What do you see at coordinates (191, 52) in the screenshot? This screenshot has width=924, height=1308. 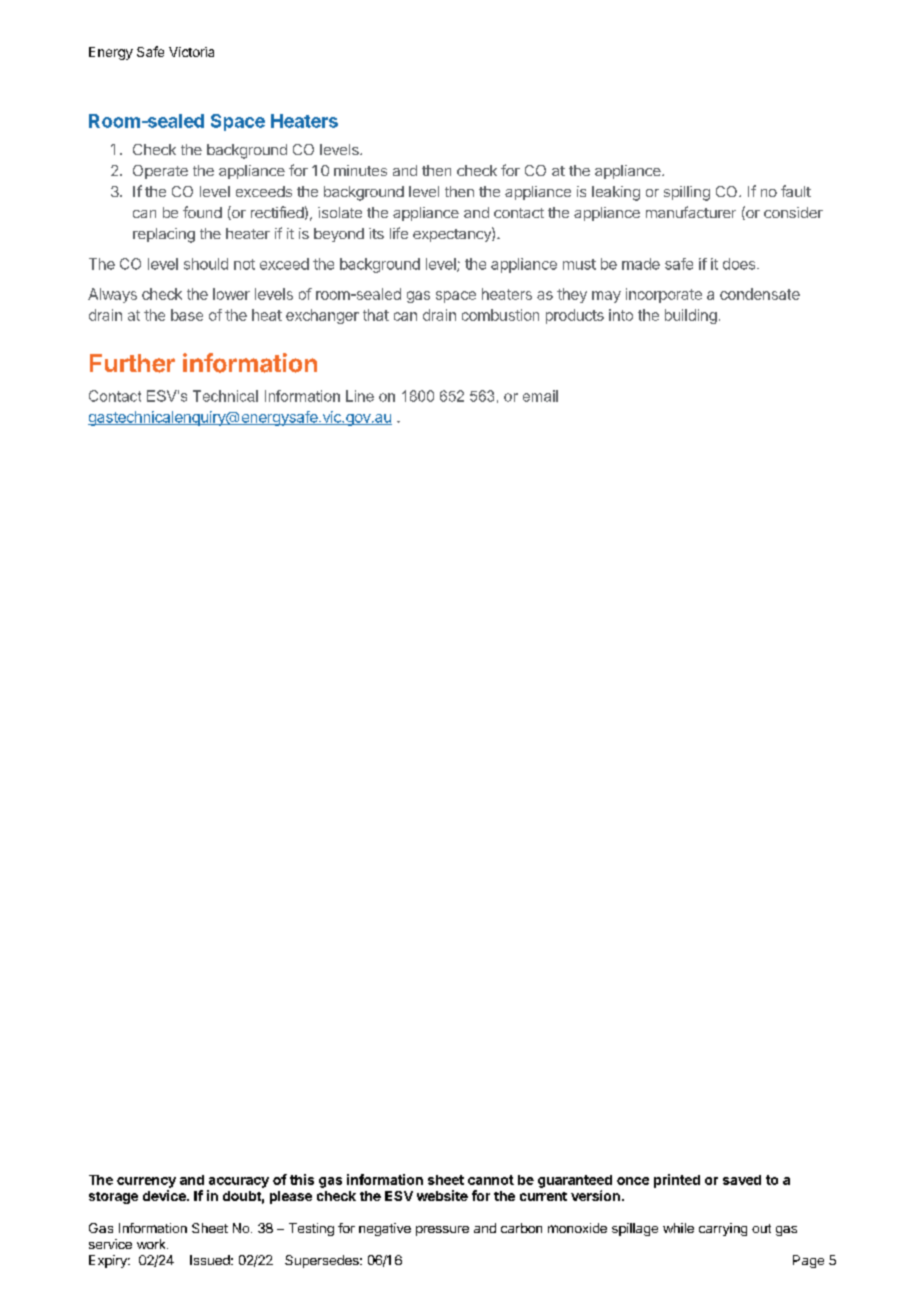 I see `Victoria` at bounding box center [191, 52].
